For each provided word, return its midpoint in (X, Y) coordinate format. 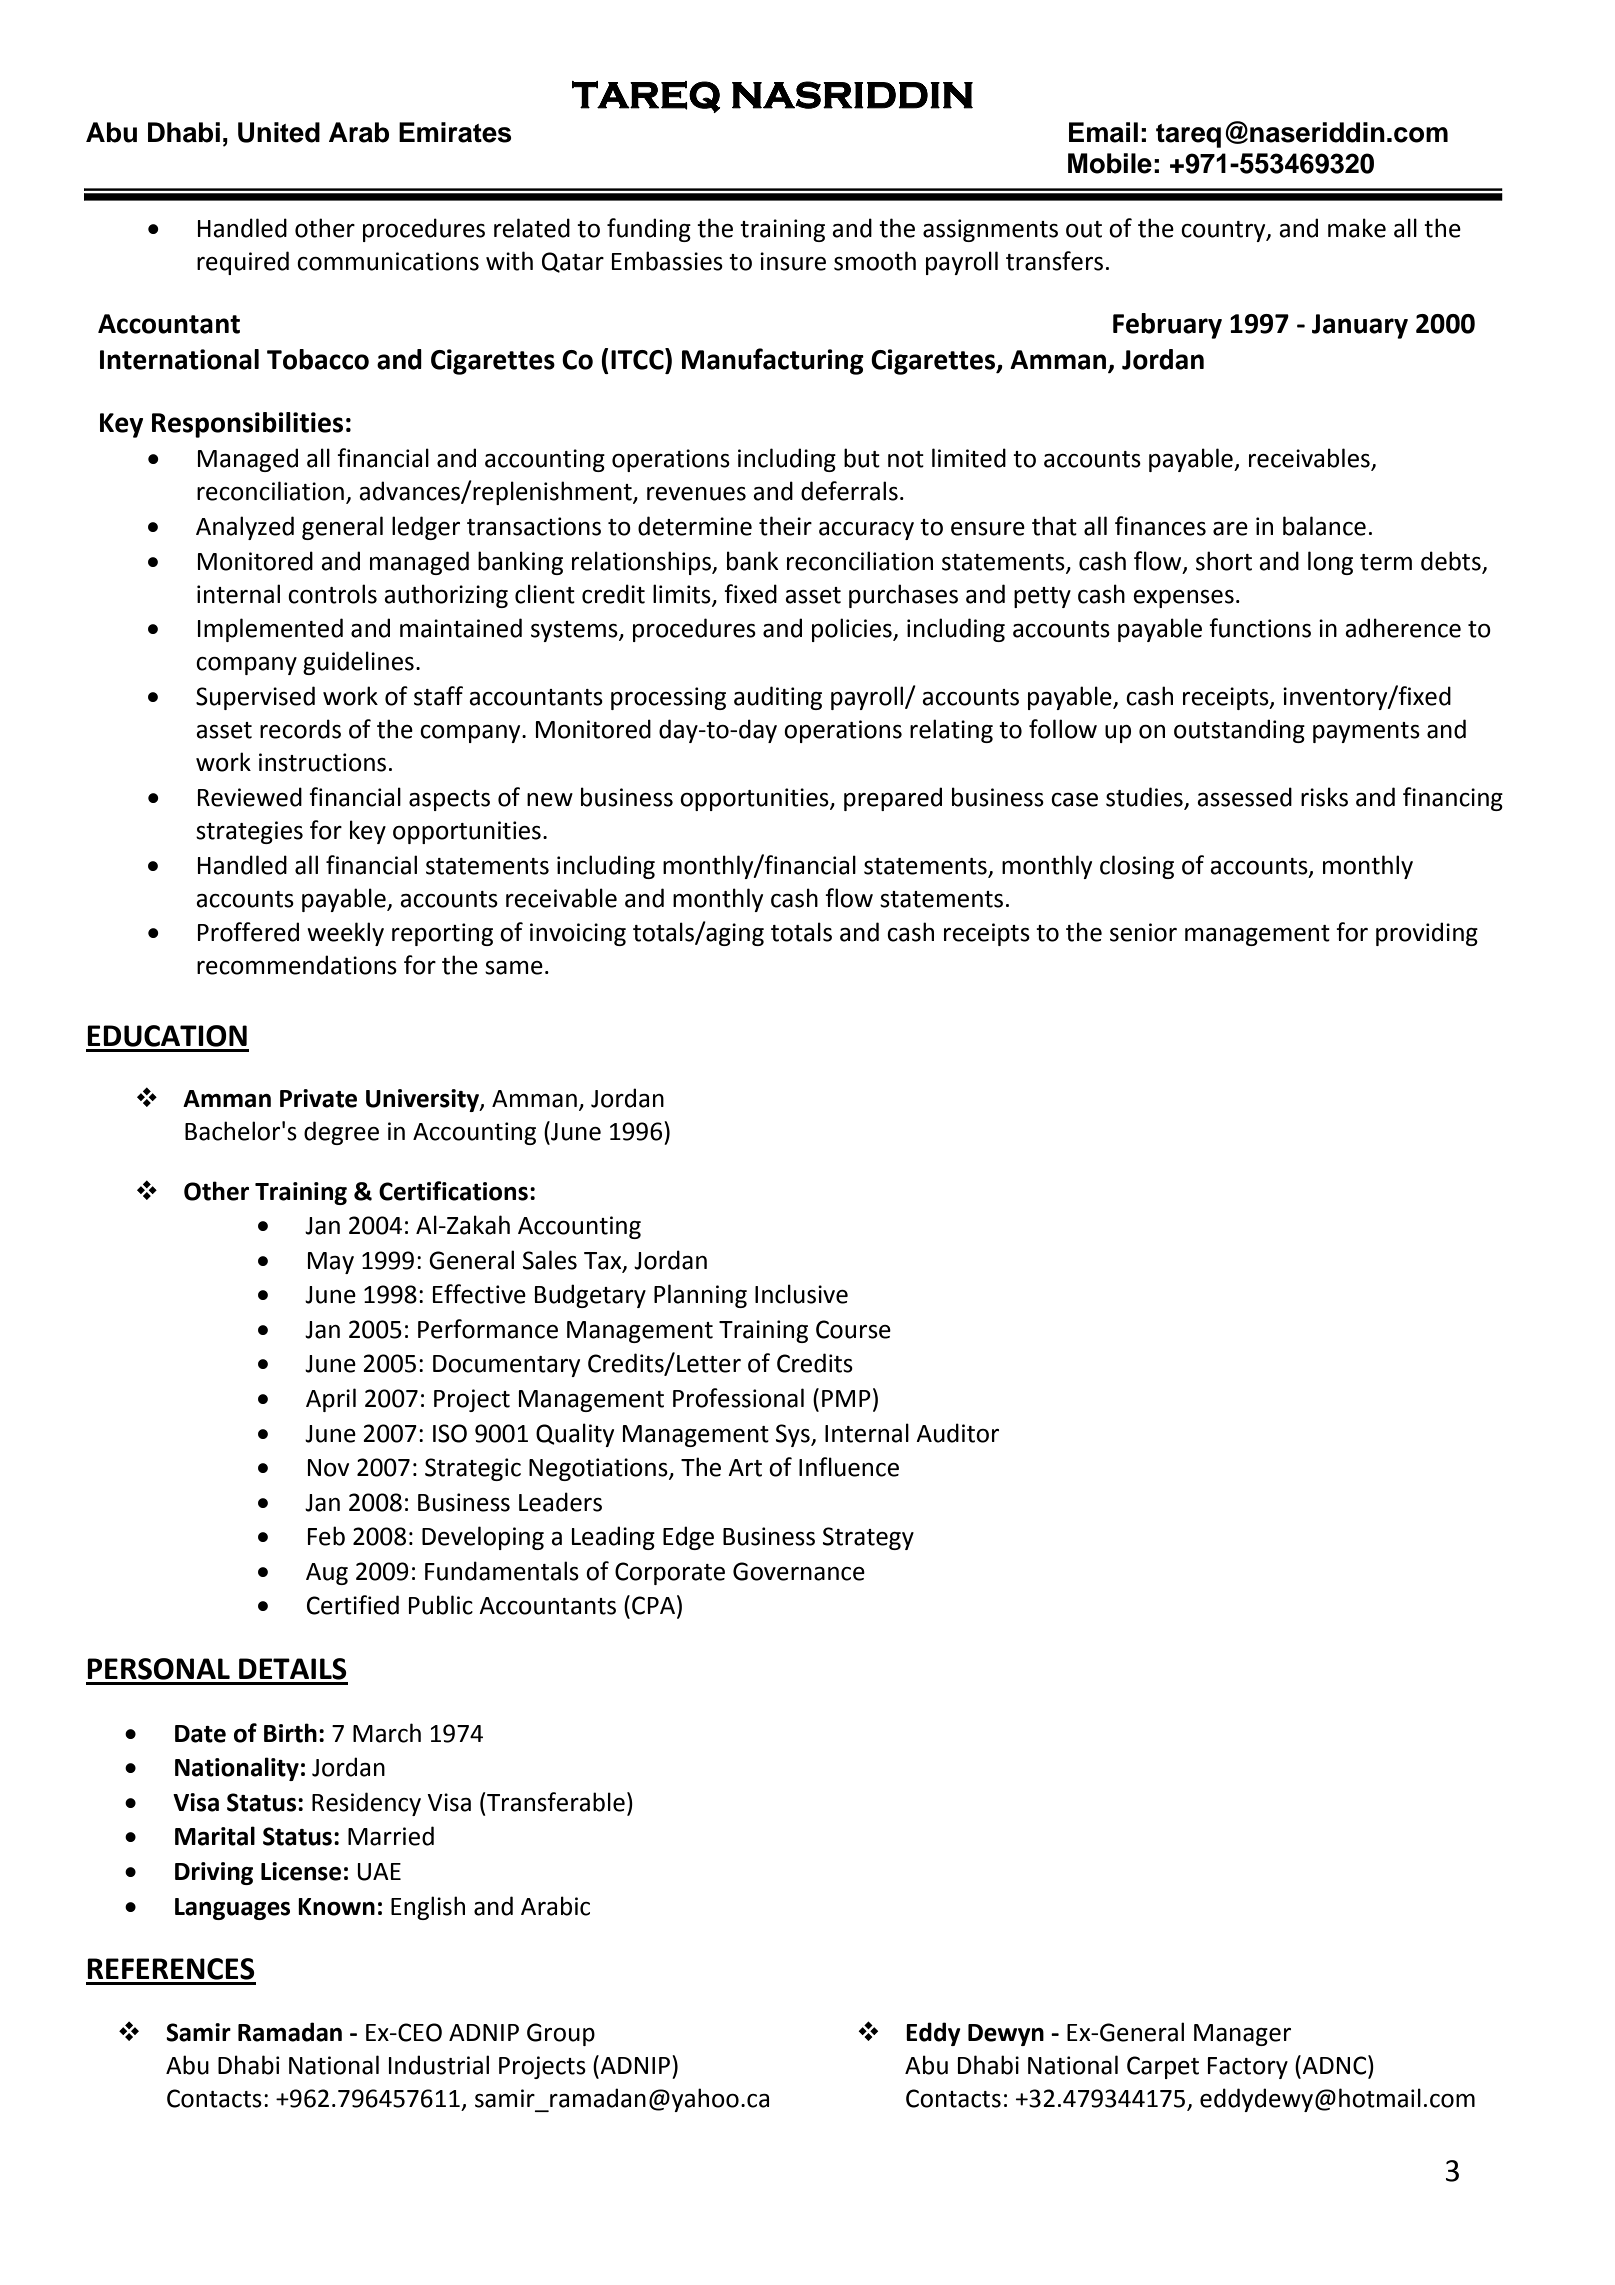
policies (853, 630)
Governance (799, 1571)
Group (561, 2034)
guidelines (358, 663)
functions (1260, 628)
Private (318, 1098)
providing (1427, 934)
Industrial (439, 2065)
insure (793, 261)
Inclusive (801, 1294)
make (1357, 228)
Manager (1242, 2035)
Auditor (957, 1433)
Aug (327, 1574)
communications (388, 261)
